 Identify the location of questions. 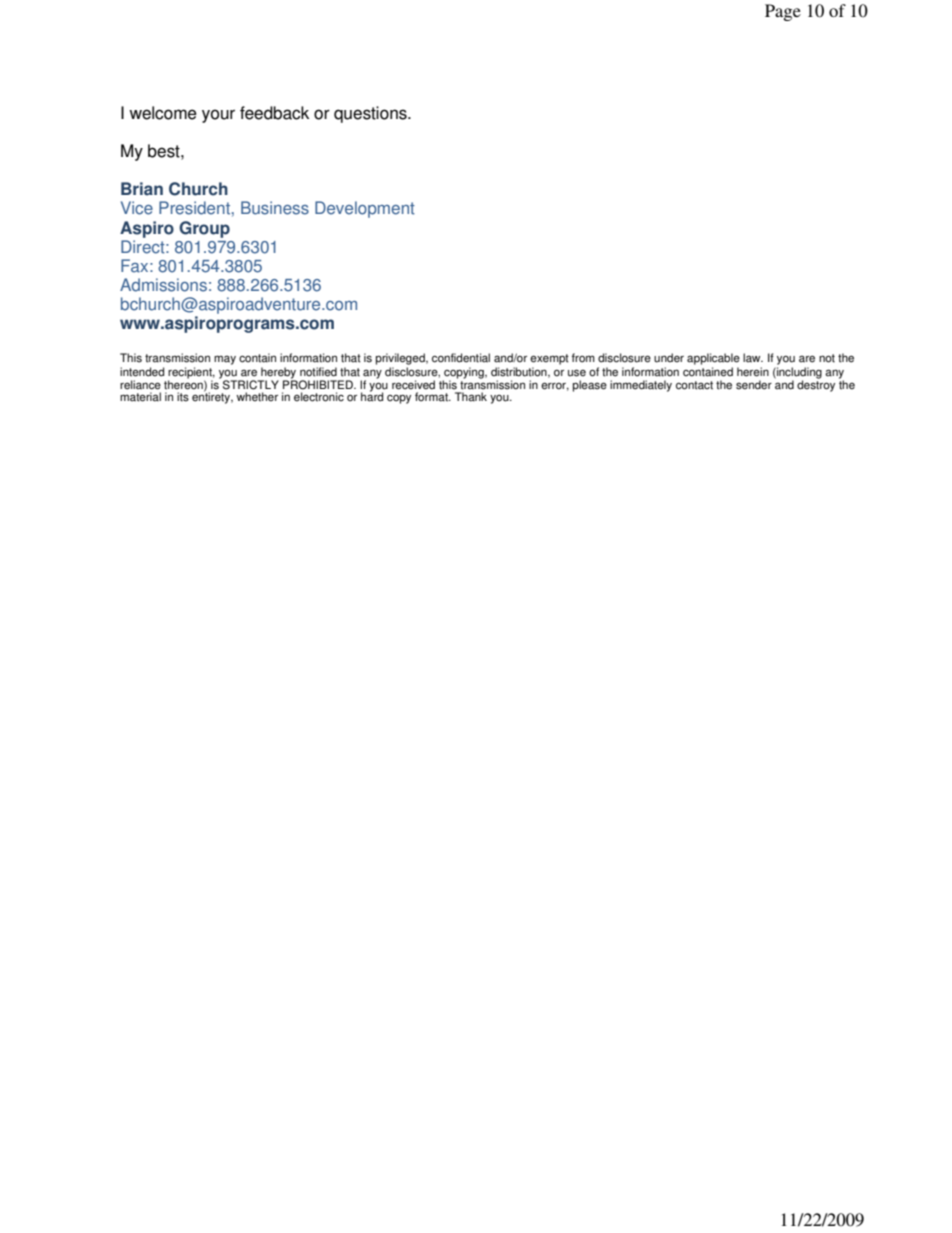
(371, 114).
